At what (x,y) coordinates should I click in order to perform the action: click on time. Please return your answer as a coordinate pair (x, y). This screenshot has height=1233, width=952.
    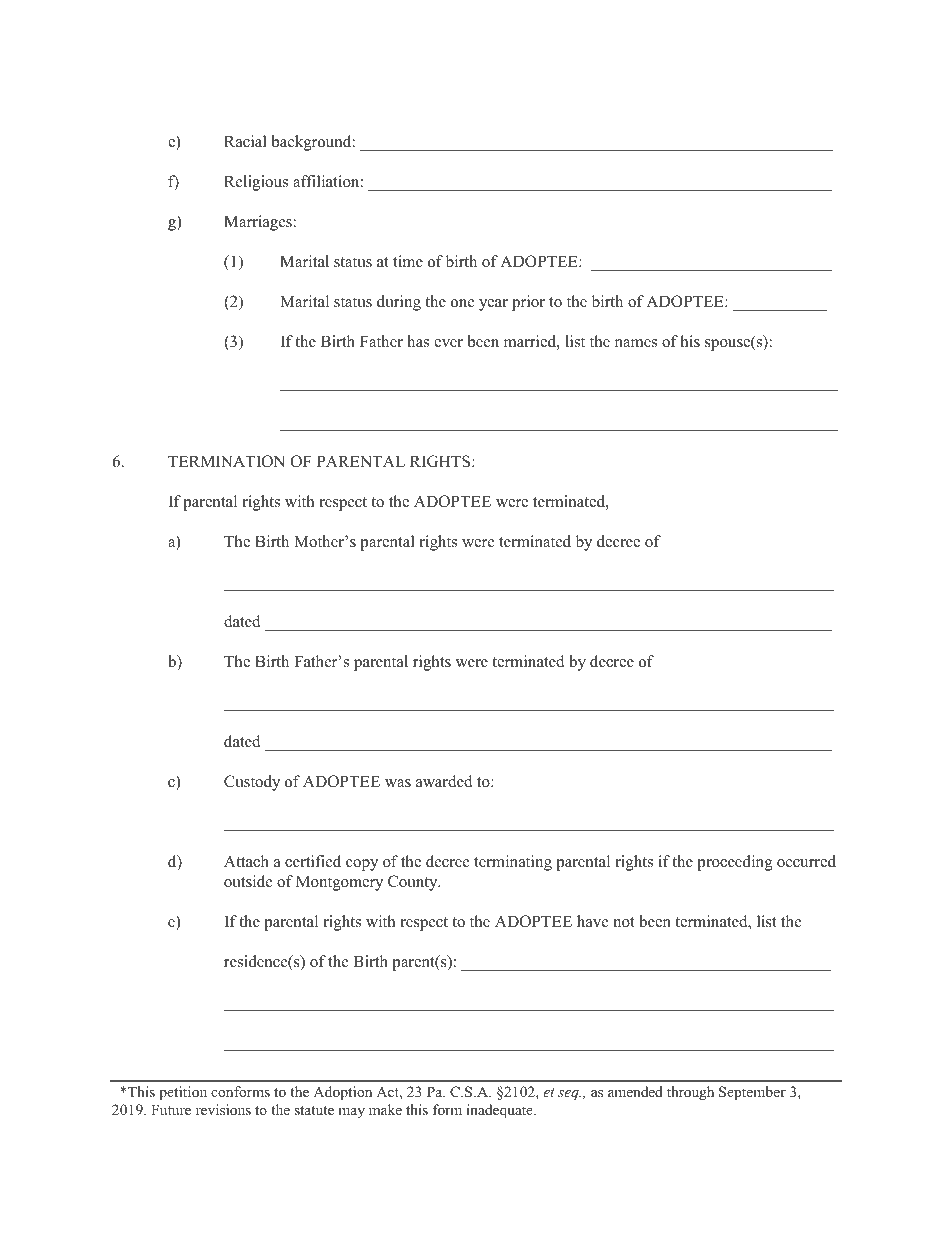
    Looking at the image, I should click on (408, 261).
